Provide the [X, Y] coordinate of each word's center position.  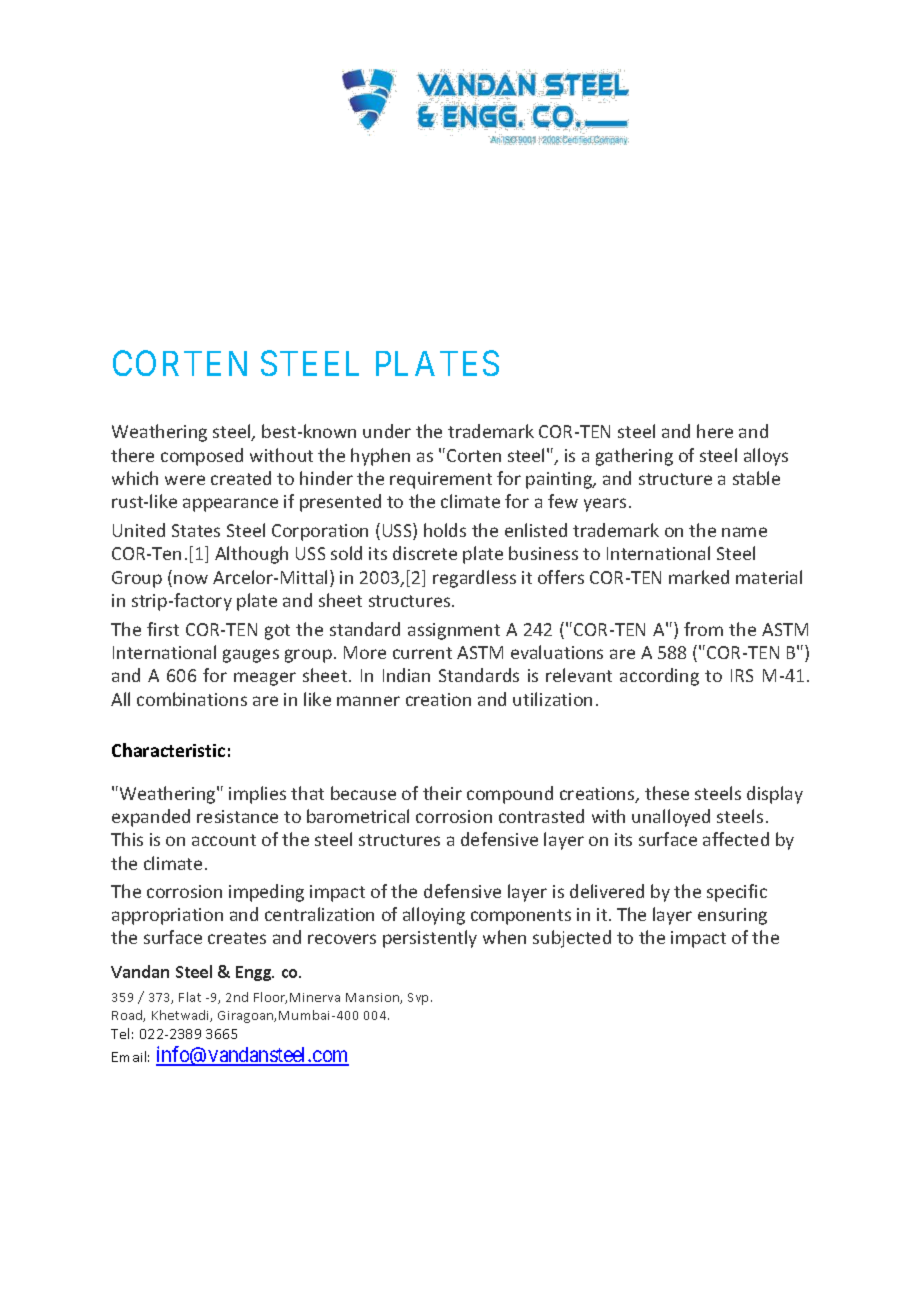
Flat [190, 997]
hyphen [380, 457]
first [163, 629]
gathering [634, 457]
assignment [454, 631]
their [442, 793]
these [667, 793]
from [703, 629]
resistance [237, 816]
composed [202, 457]
